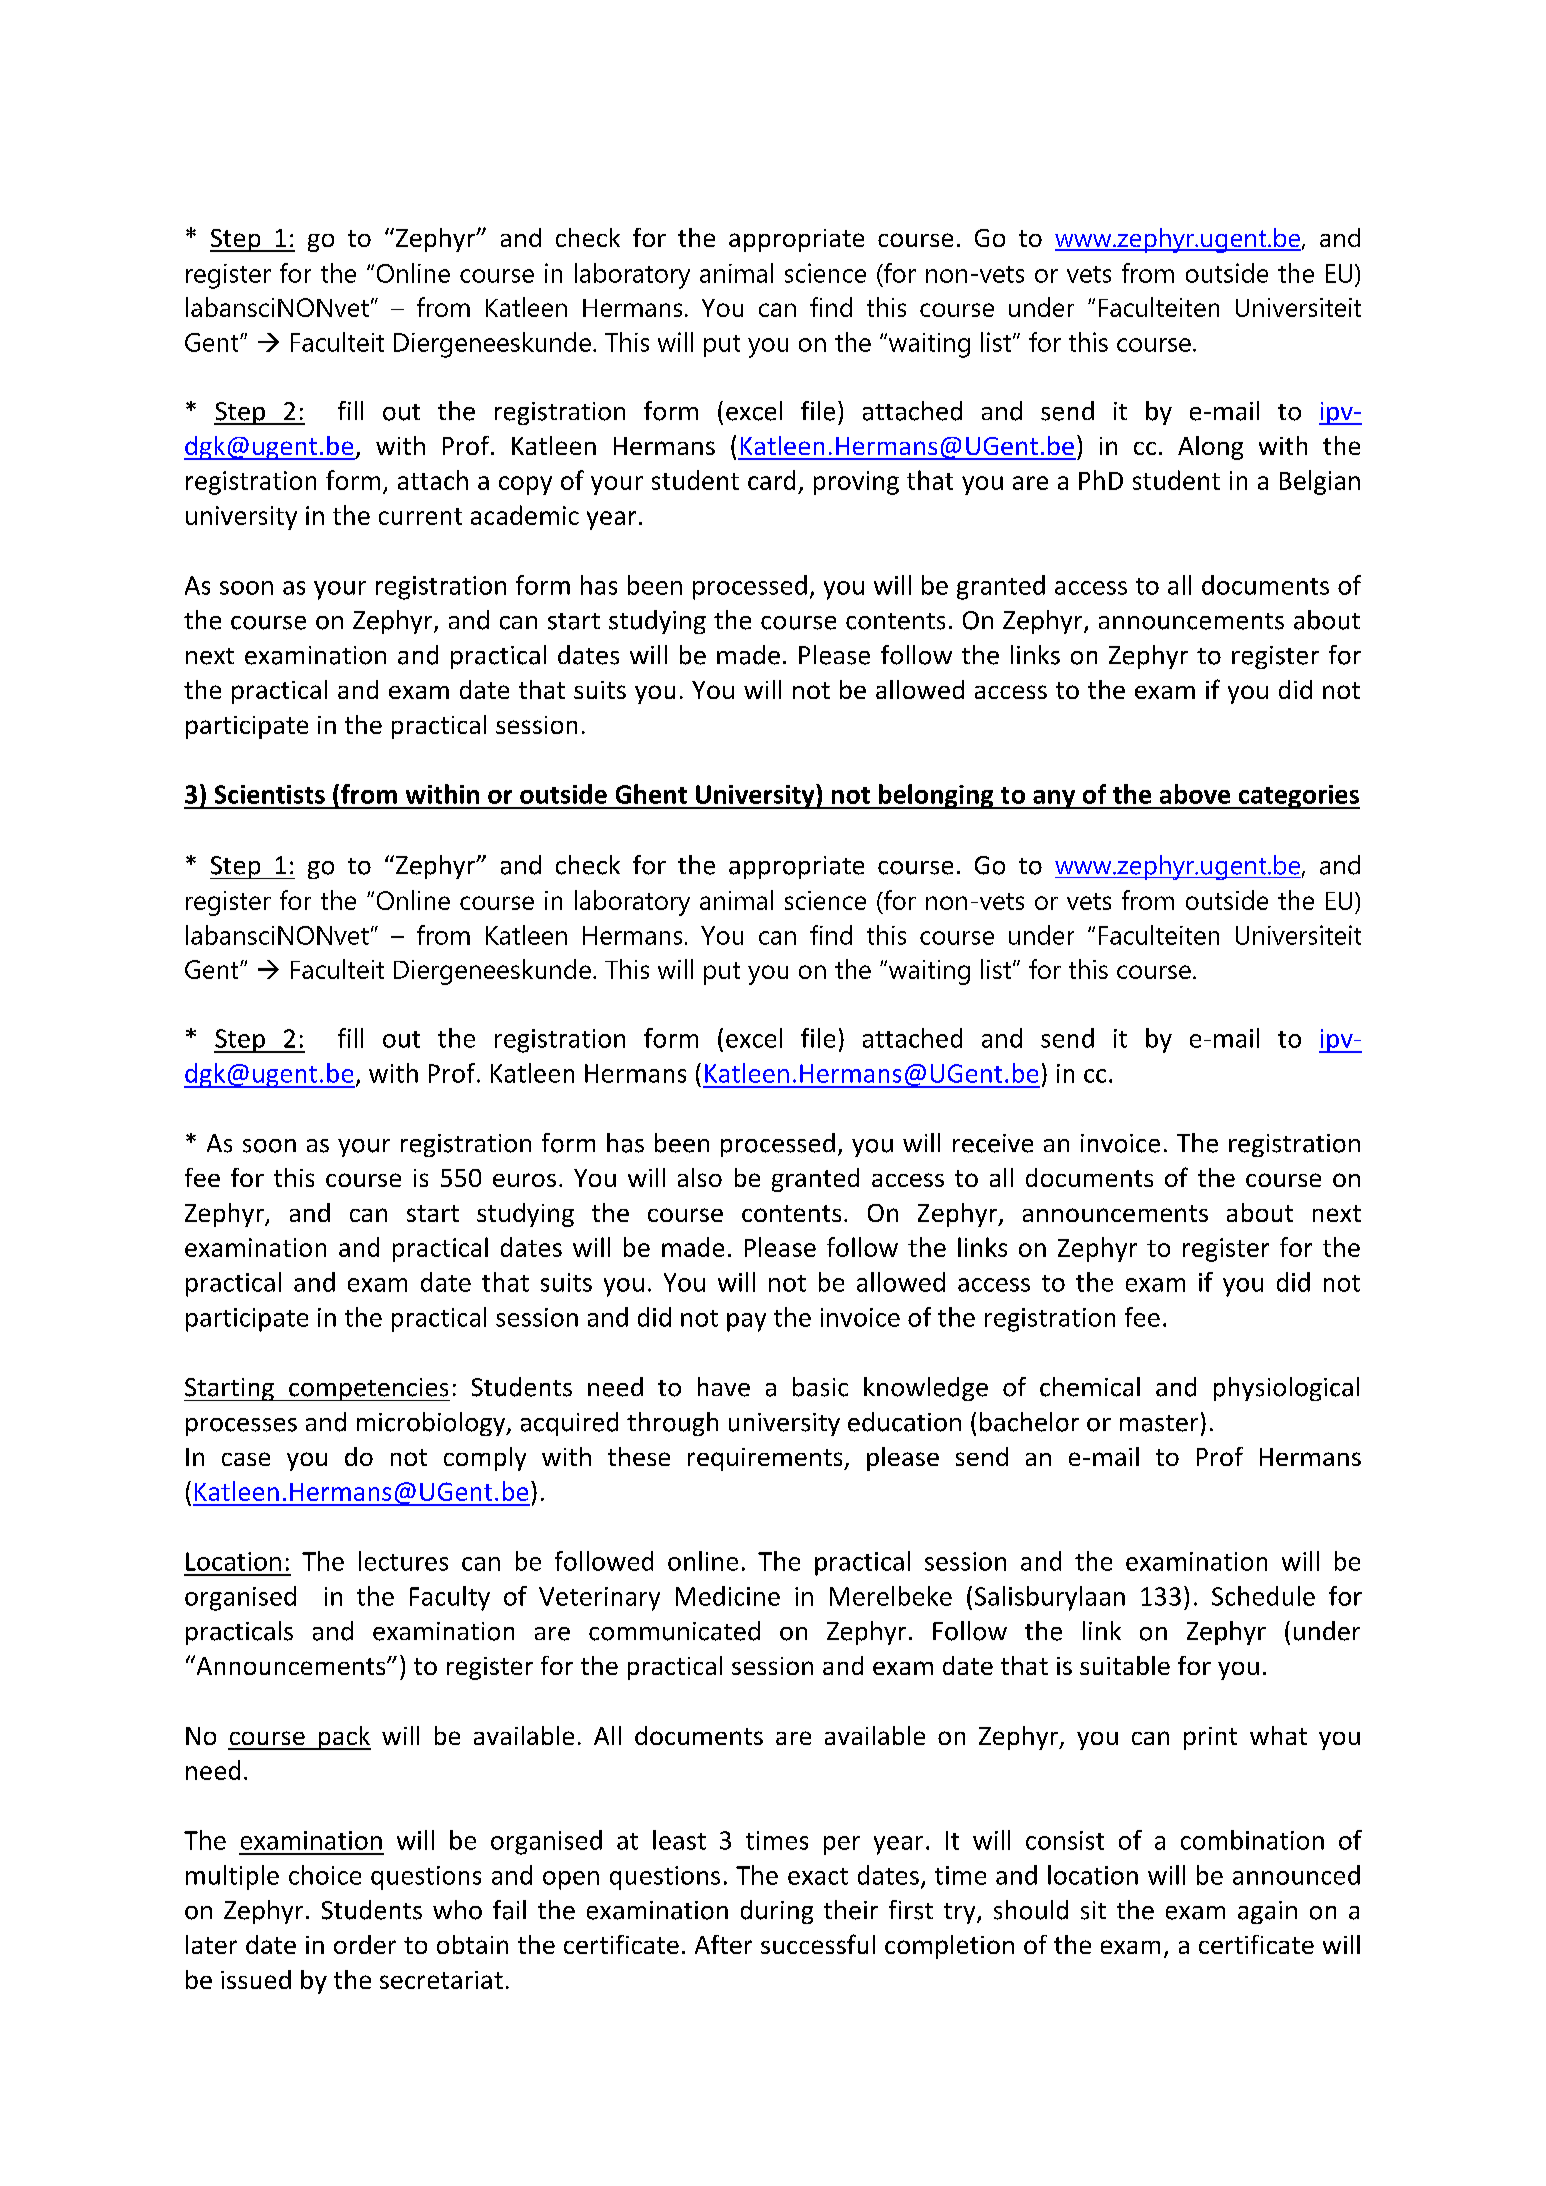 Image resolution: width=1546 pixels, height=2186 pixels. Describe the element at coordinates (1210, 448) in the page. I see `Along` at that location.
